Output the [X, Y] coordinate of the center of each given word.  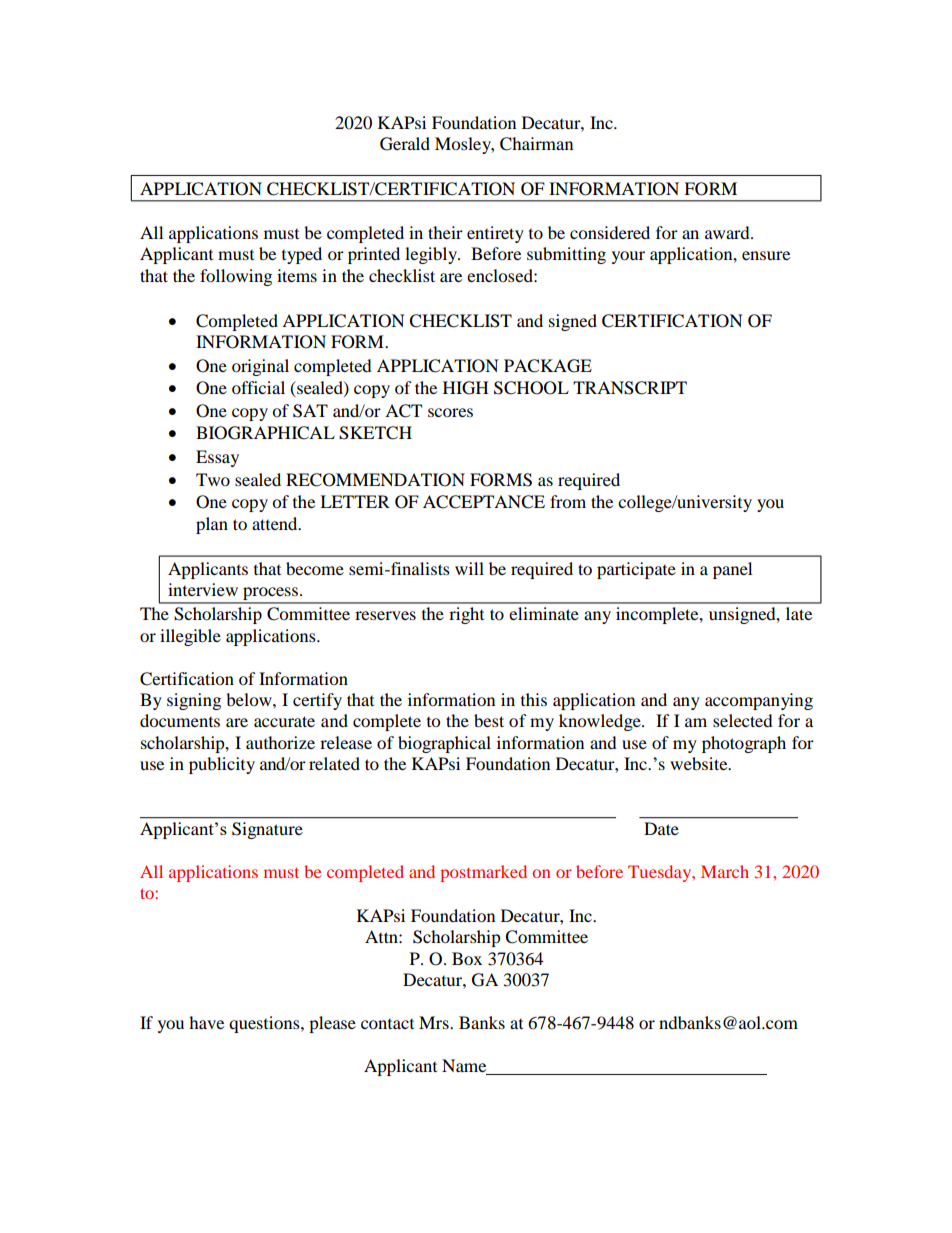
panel [732, 570]
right [466, 615]
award [728, 232]
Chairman [536, 144]
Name [465, 1067]
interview [203, 589]
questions [265, 1024]
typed [302, 255]
